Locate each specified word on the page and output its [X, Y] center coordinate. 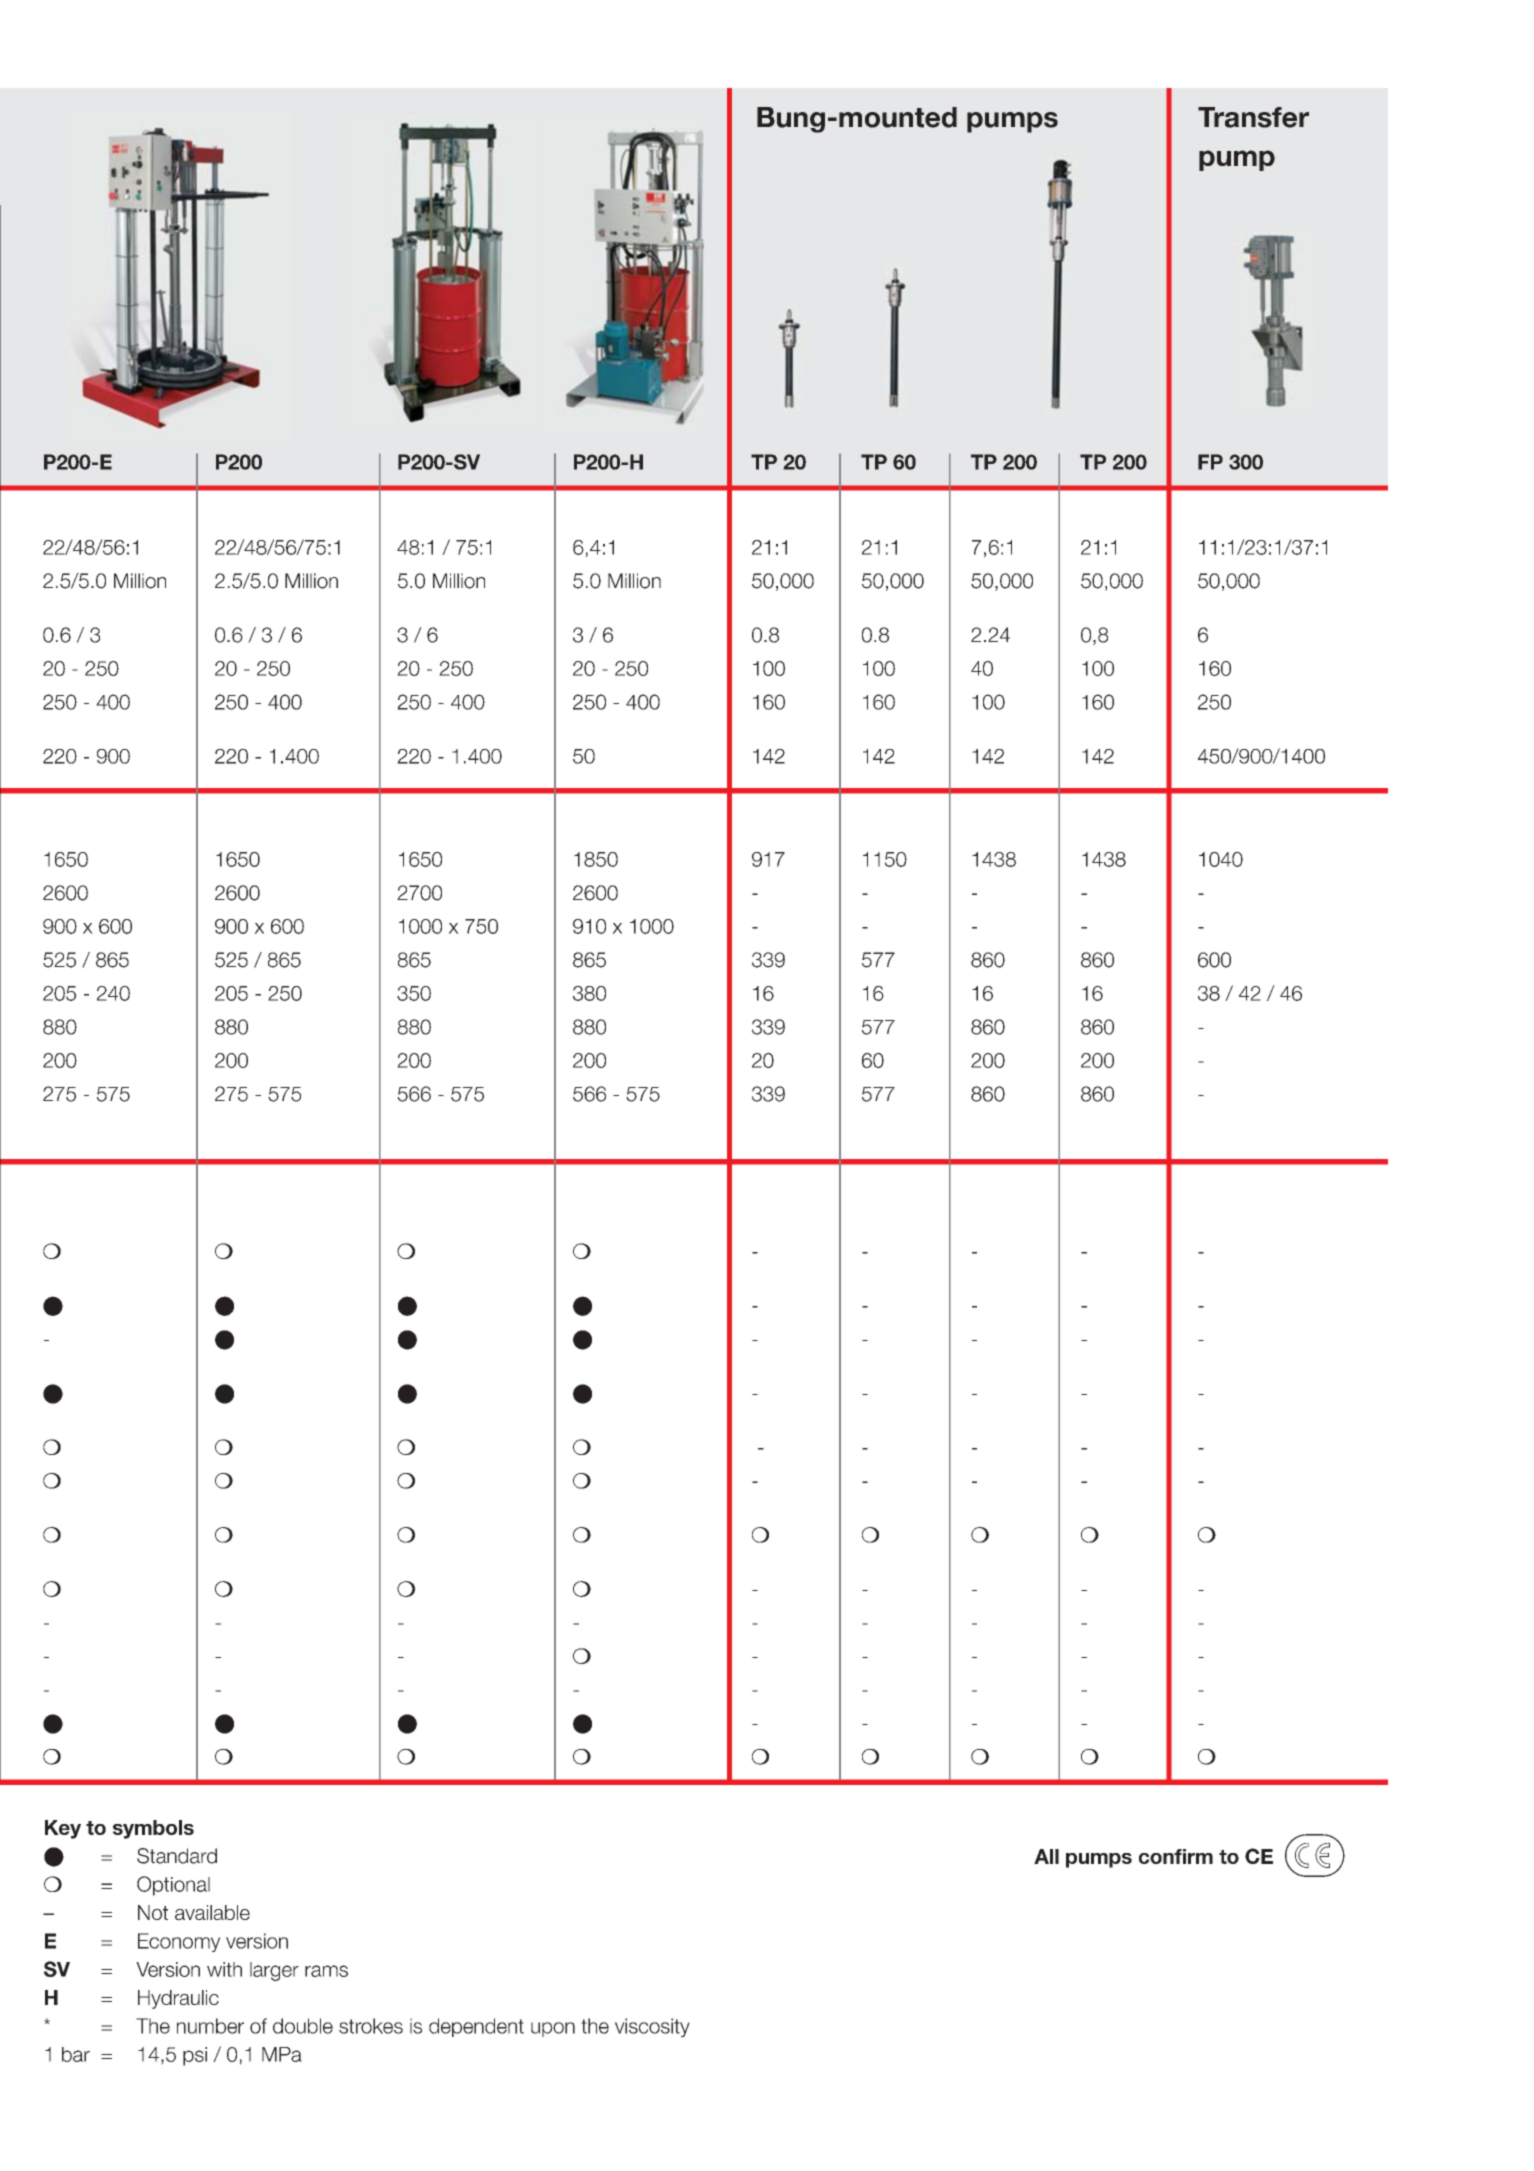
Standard [177, 1856]
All [1046, 1856]
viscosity [652, 2027]
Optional [173, 1886]
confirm [1176, 1856]
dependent [476, 2027]
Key [63, 1829]
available [212, 1912]
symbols [153, 1829]
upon [553, 2029]
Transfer [1253, 117]
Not [153, 1912]
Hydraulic [178, 1999]
